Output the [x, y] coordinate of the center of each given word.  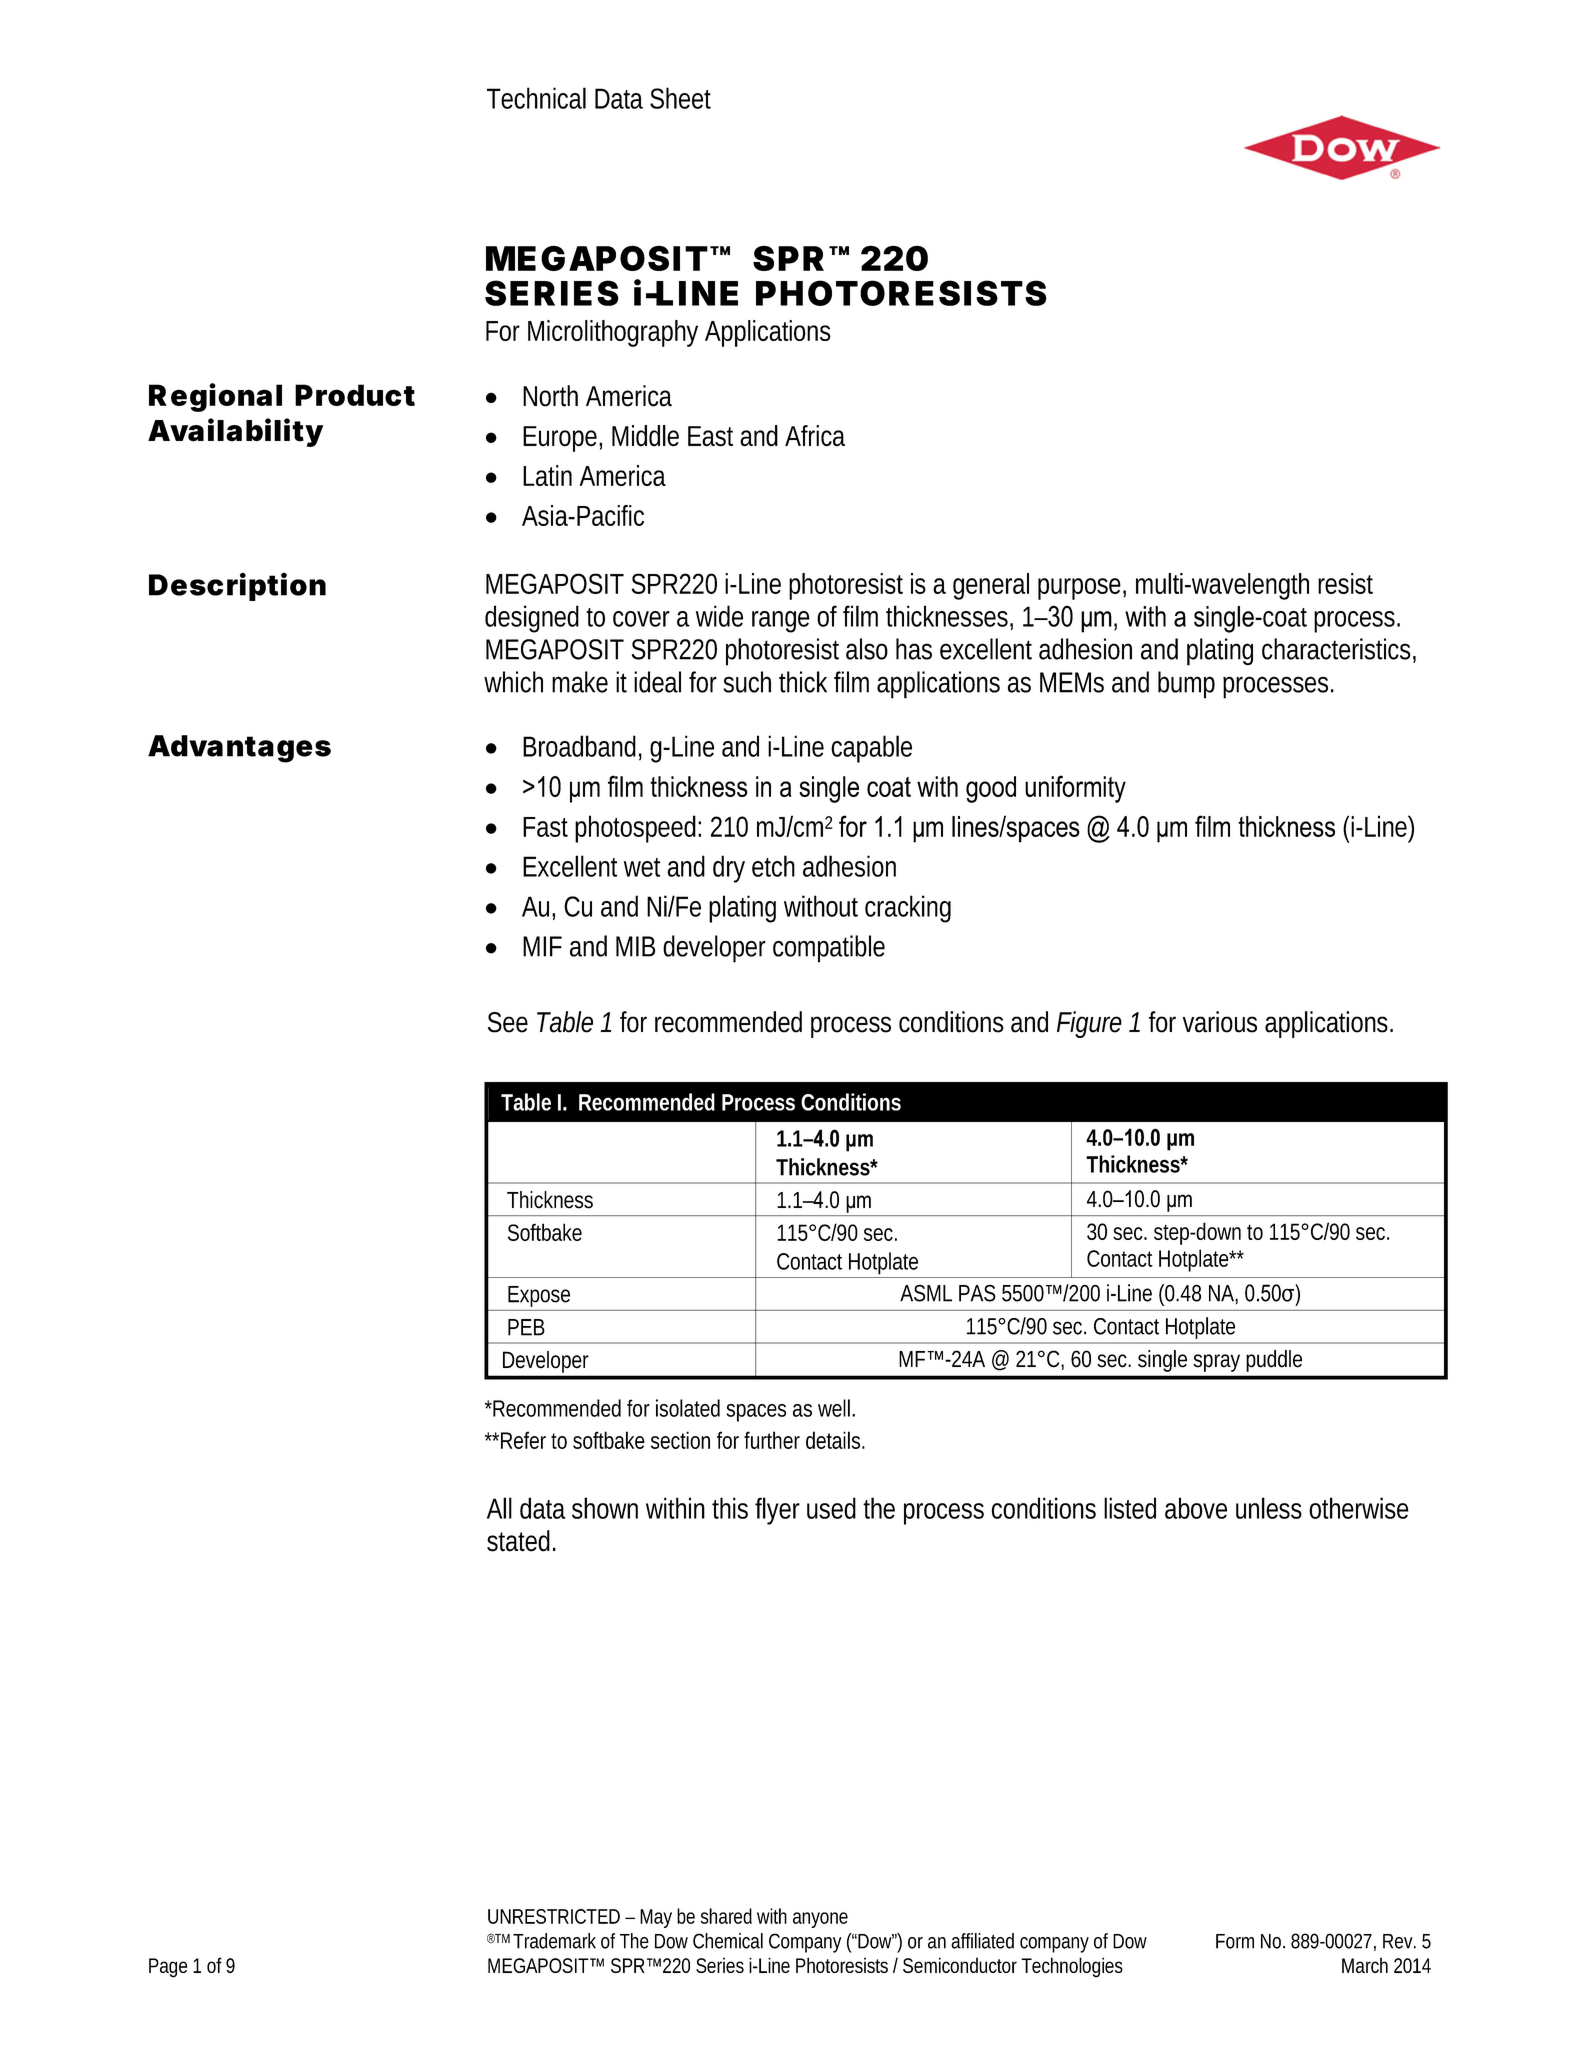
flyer [777, 1511]
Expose [539, 1296]
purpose [1079, 589]
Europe [560, 439]
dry [729, 869]
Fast [545, 827]
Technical [536, 98]
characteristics [1336, 649]
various [1219, 1022]
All [499, 1508]
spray [1217, 1363]
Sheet [680, 98]
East [710, 436]
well [834, 1408]
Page [168, 1968]
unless [1269, 1508]
